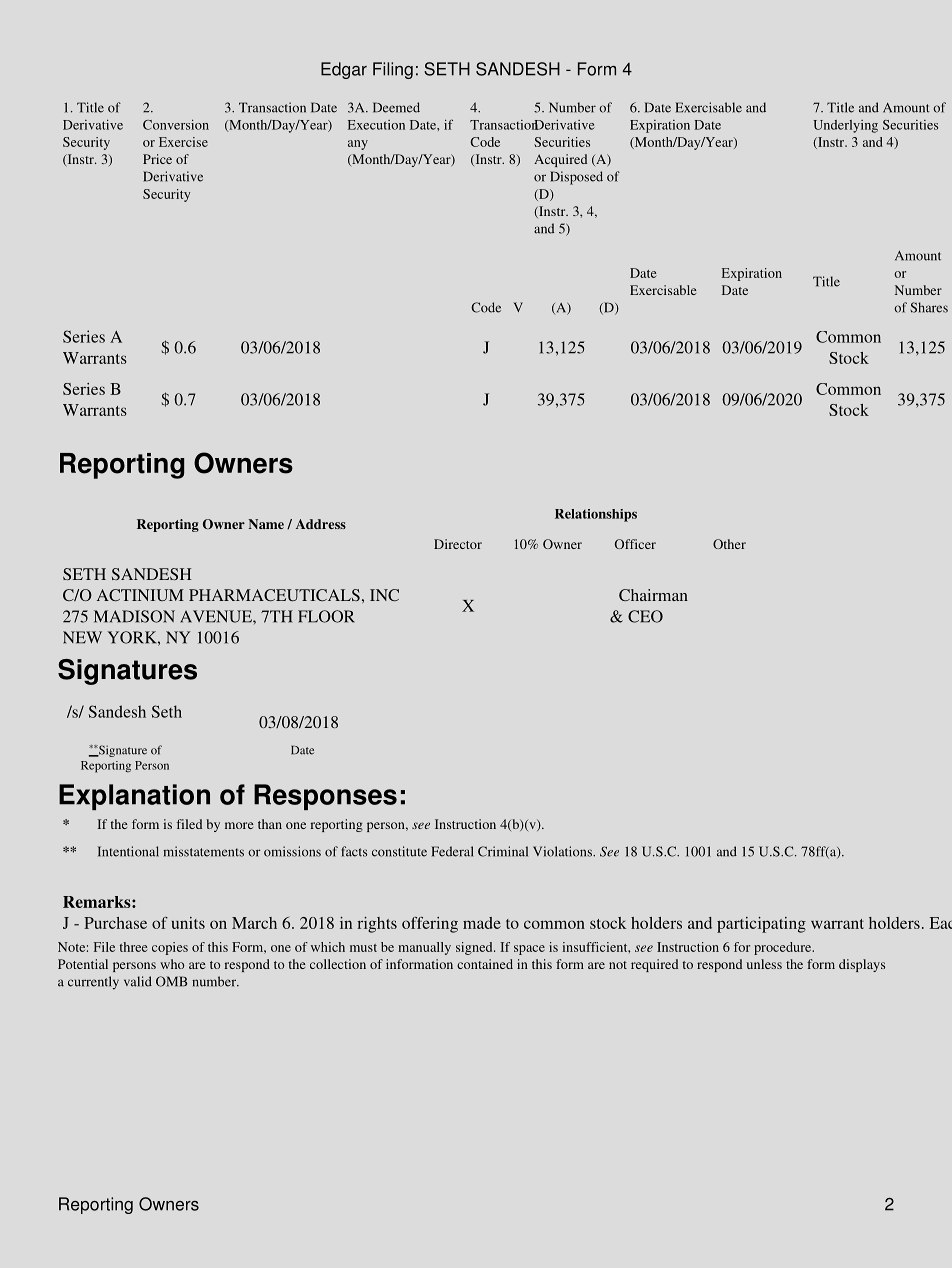 This image has width=952, height=1268. I want to click on unless, so click(764, 964).
